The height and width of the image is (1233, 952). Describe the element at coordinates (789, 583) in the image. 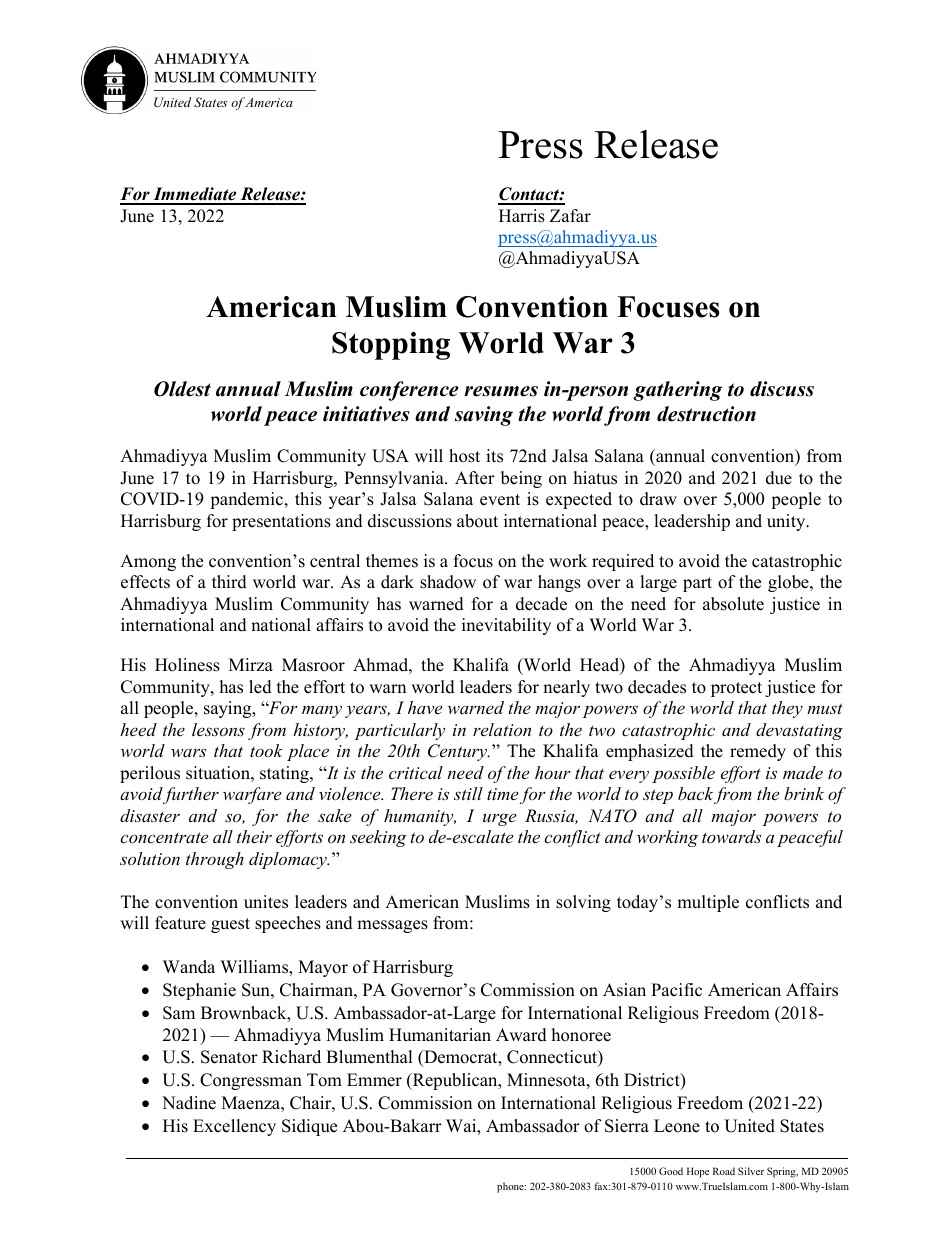

I see `globe` at that location.
